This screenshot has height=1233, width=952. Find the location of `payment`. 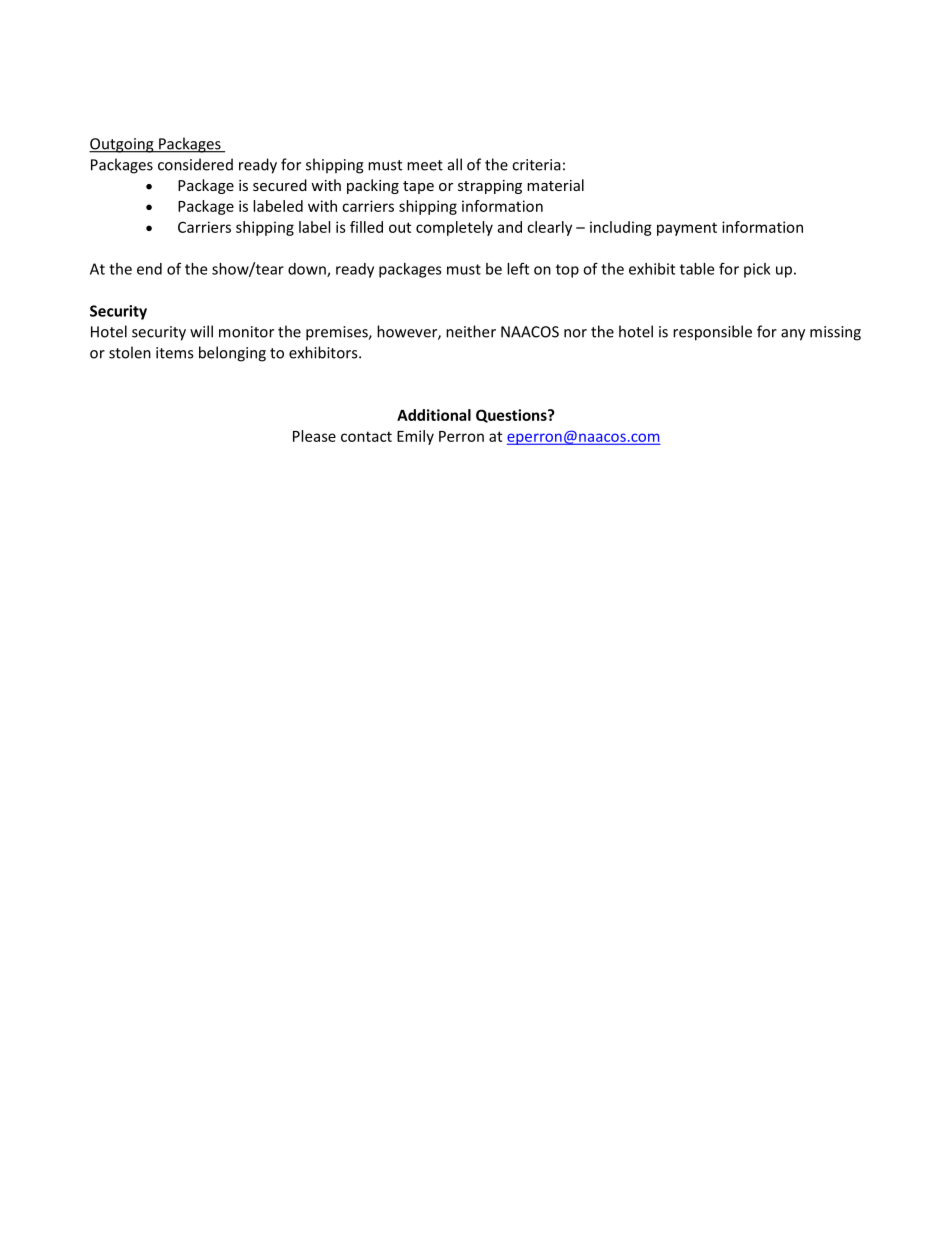

payment is located at coordinates (687, 229).
